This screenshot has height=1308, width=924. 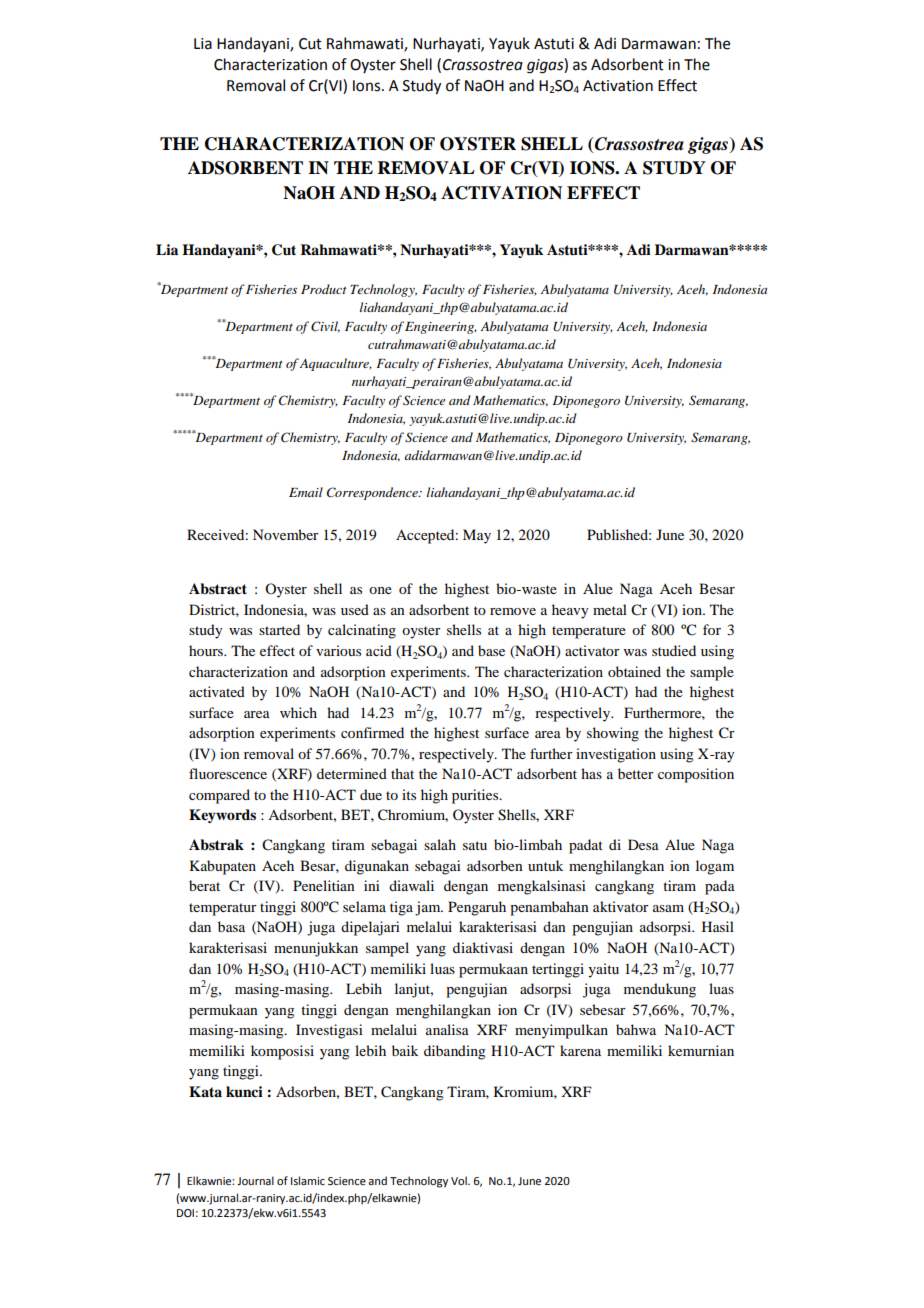 What do you see at coordinates (255, 1180) in the screenshot?
I see `Journal` at bounding box center [255, 1180].
